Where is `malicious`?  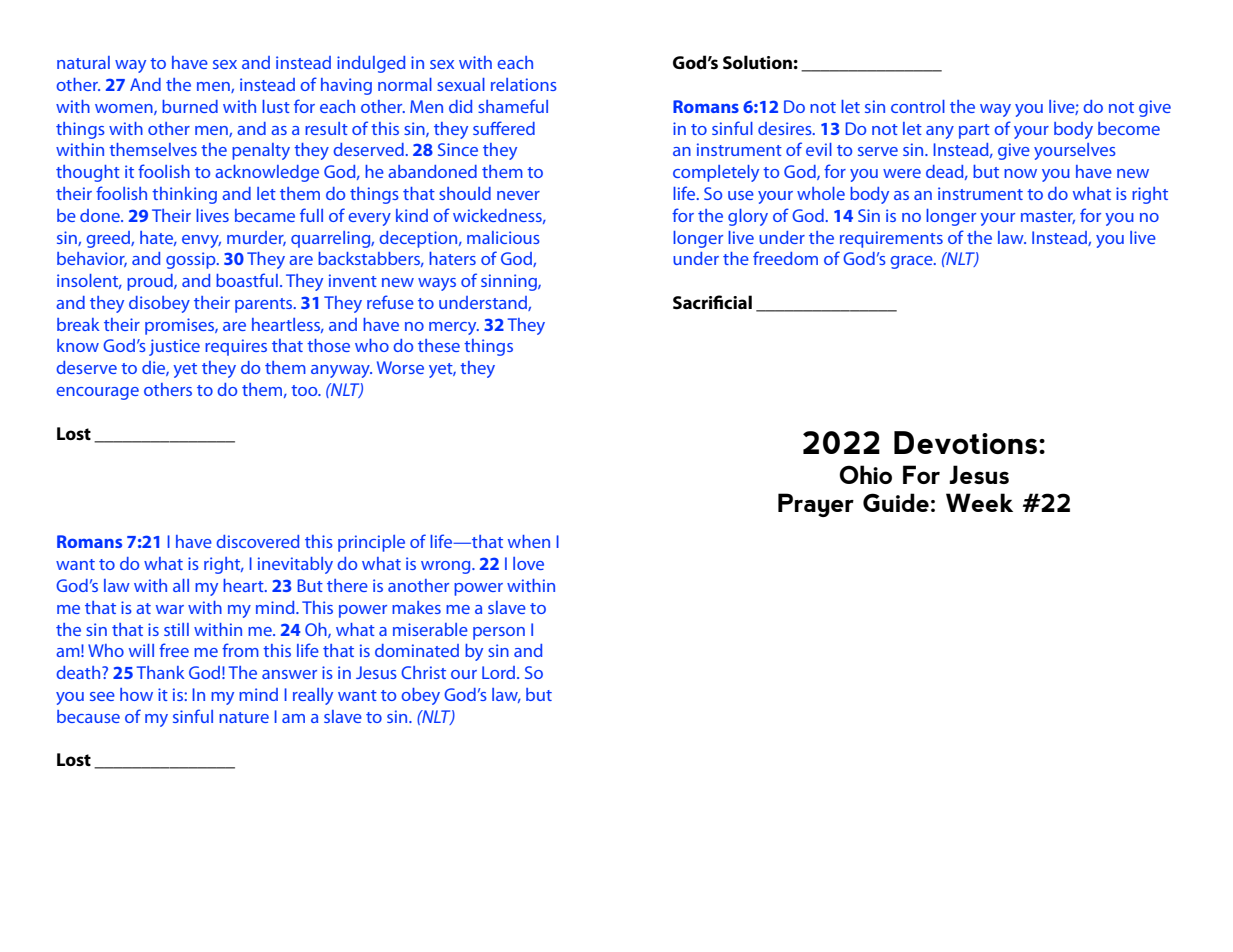
malicious is located at coordinates (503, 237).
